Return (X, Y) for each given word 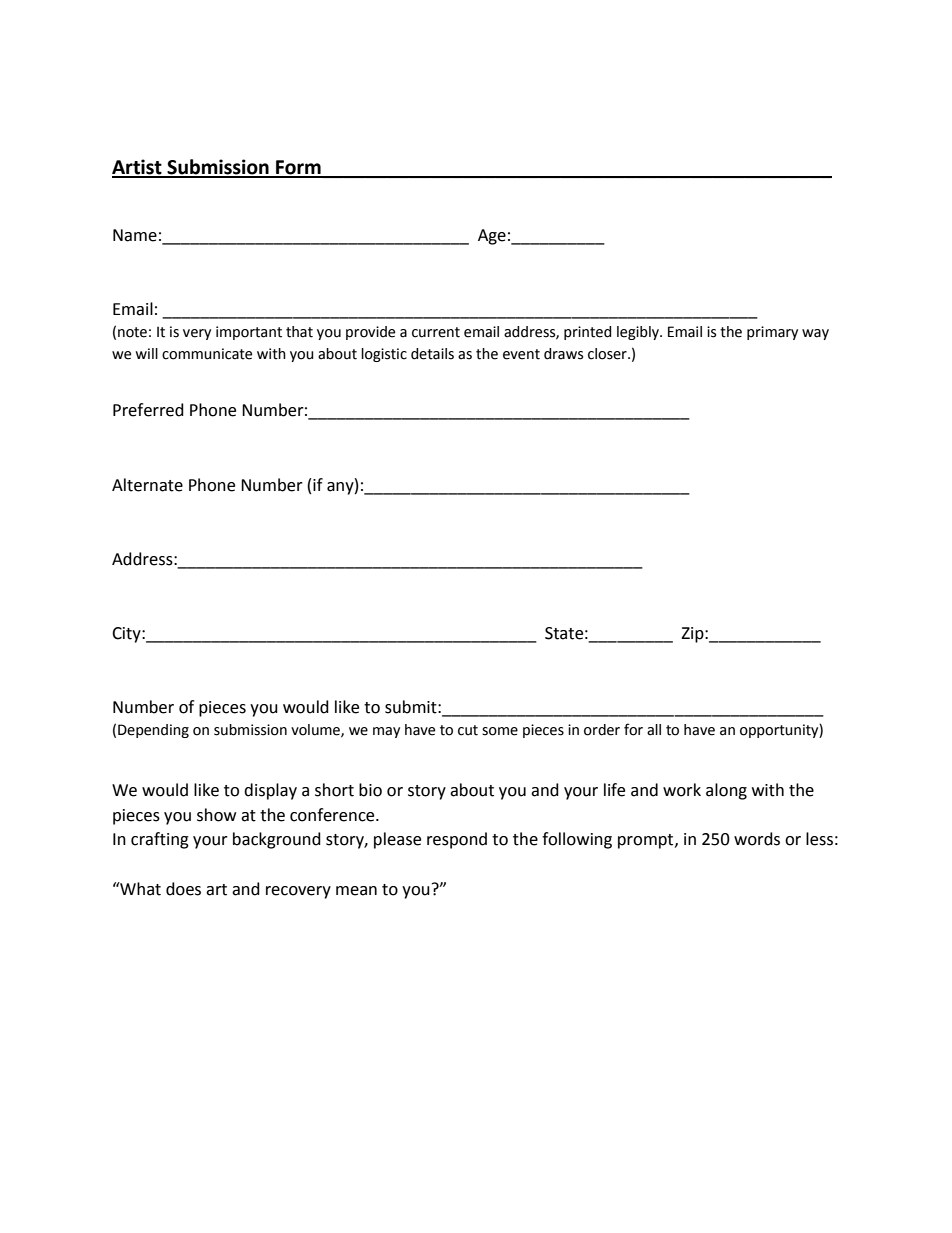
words (757, 839)
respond (457, 840)
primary (772, 333)
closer (608, 354)
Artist (138, 168)
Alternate (147, 485)
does (183, 889)
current (436, 332)
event (521, 354)
